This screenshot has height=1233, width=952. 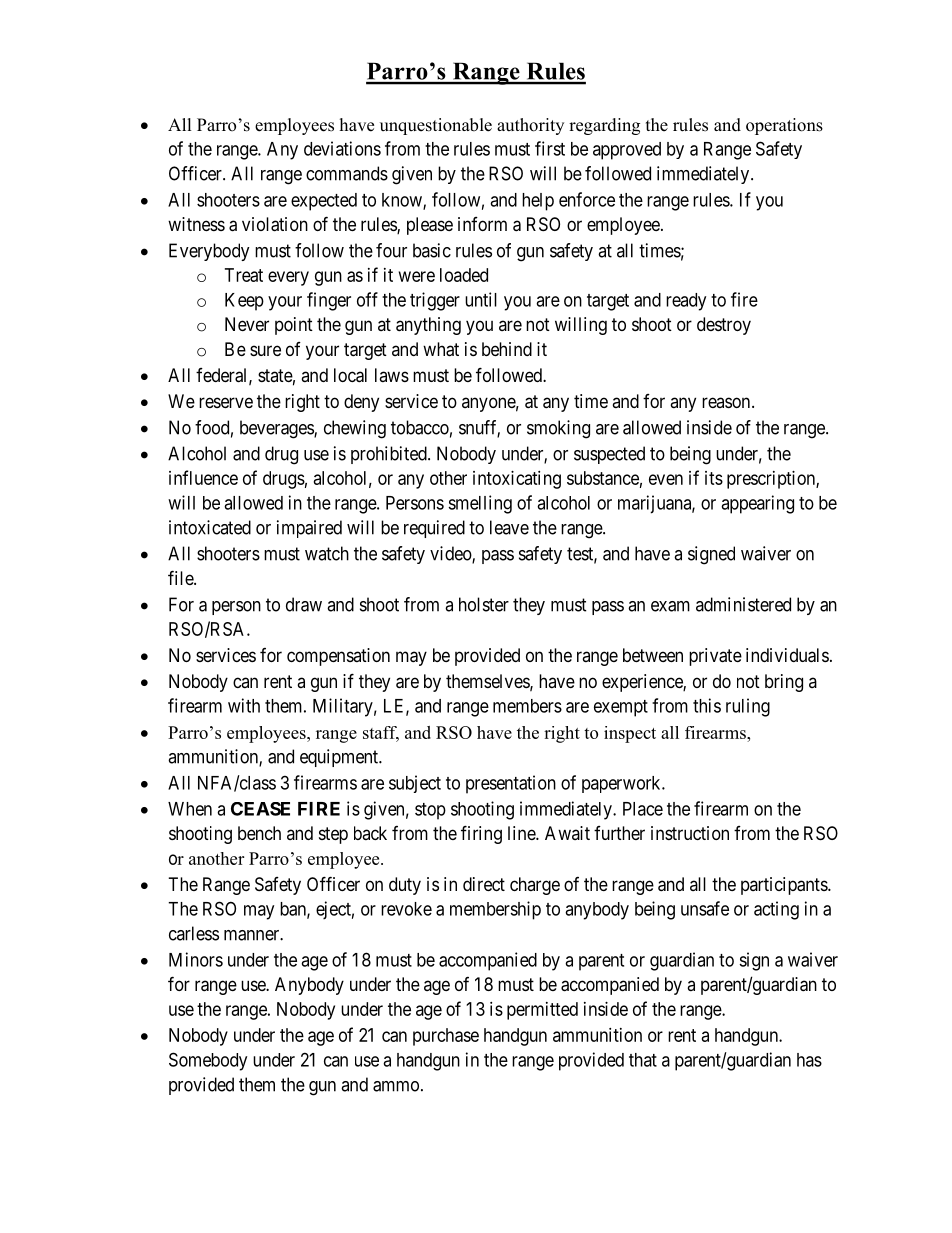 What do you see at coordinates (342, 148) in the screenshot?
I see `deviations` at bounding box center [342, 148].
